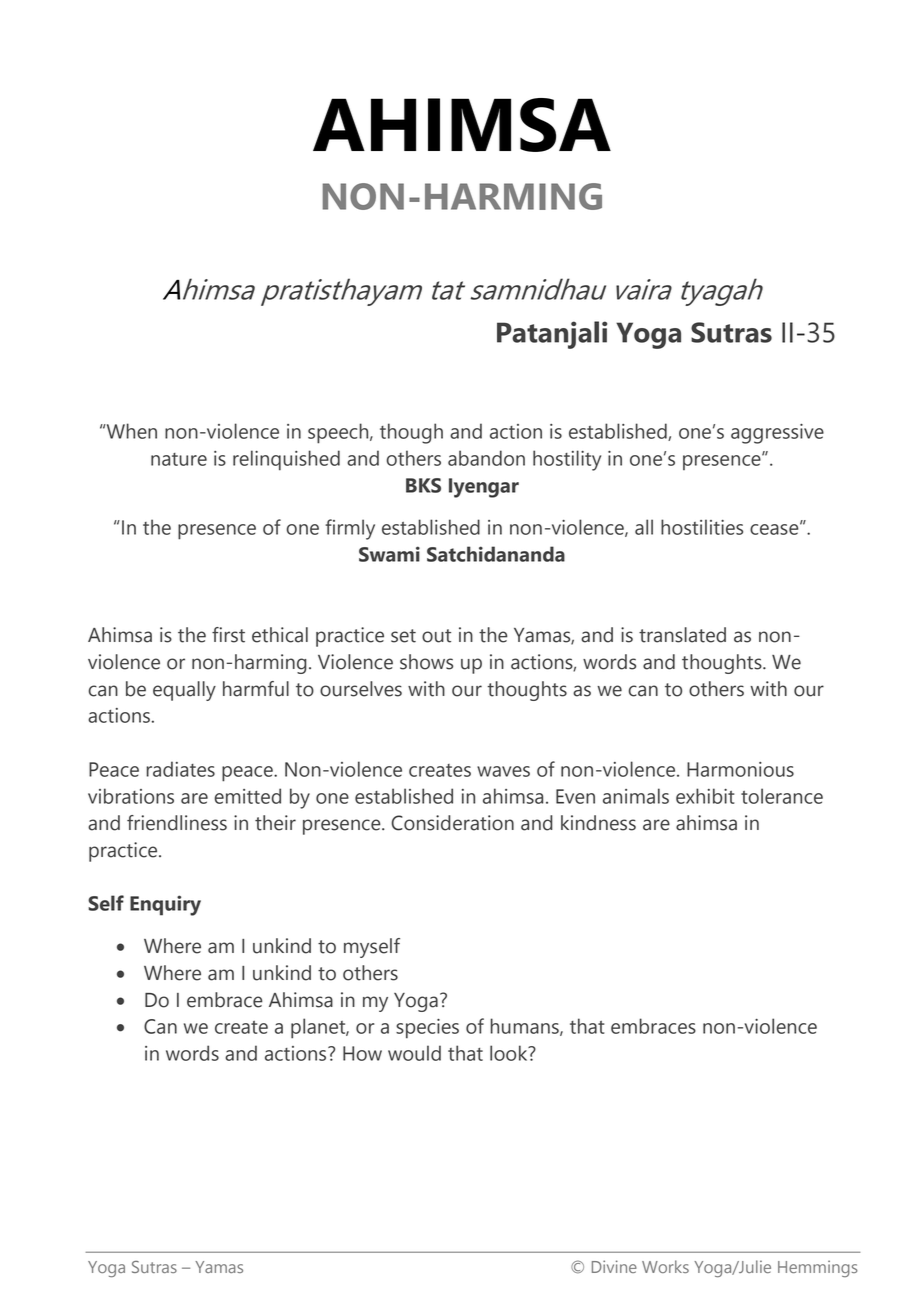 The height and width of the image is (1308, 924). What do you see at coordinates (552, 335) in the image?
I see `Patanjali` at bounding box center [552, 335].
